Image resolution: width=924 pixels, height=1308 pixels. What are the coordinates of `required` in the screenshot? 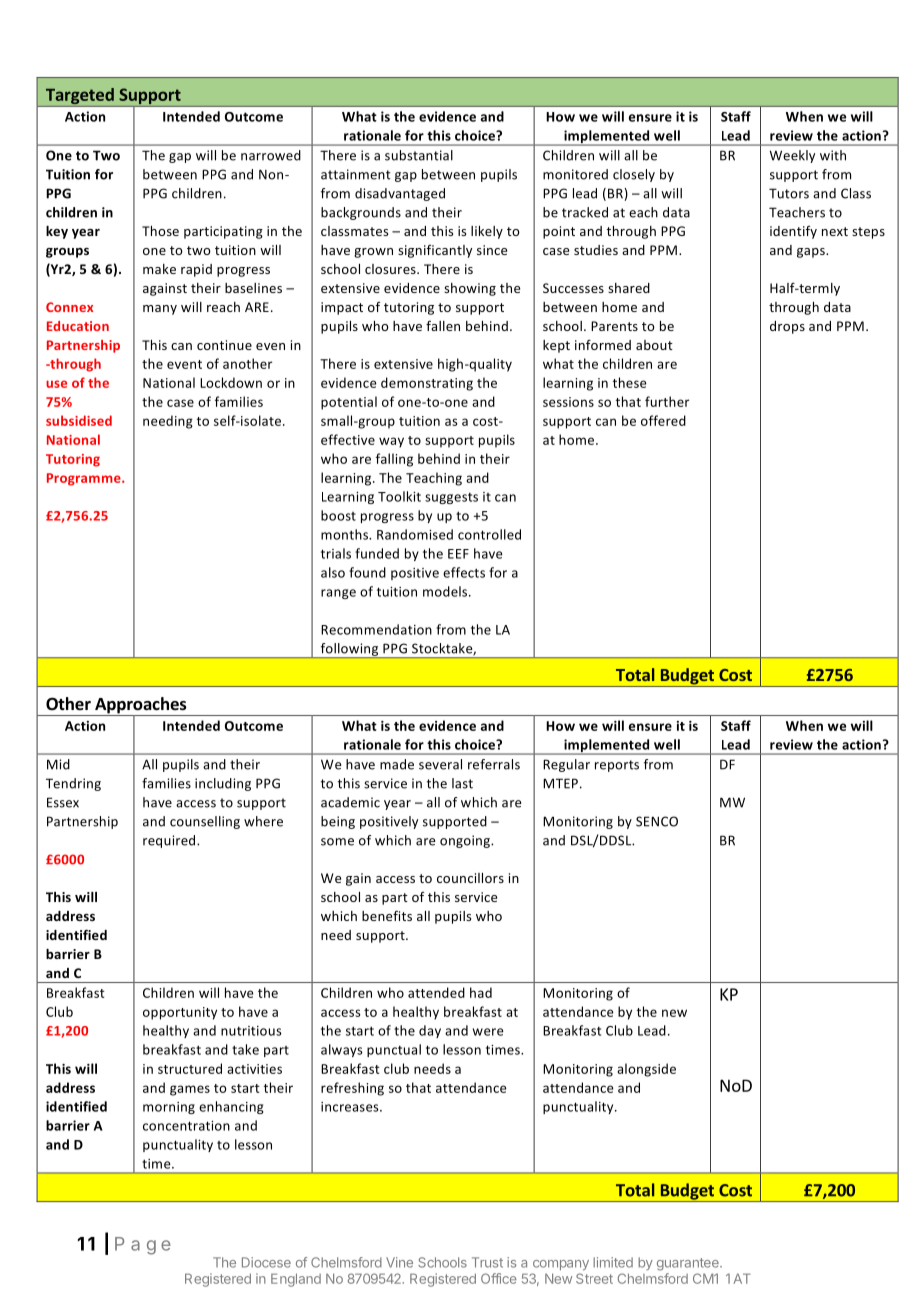 It's located at (170, 841).
